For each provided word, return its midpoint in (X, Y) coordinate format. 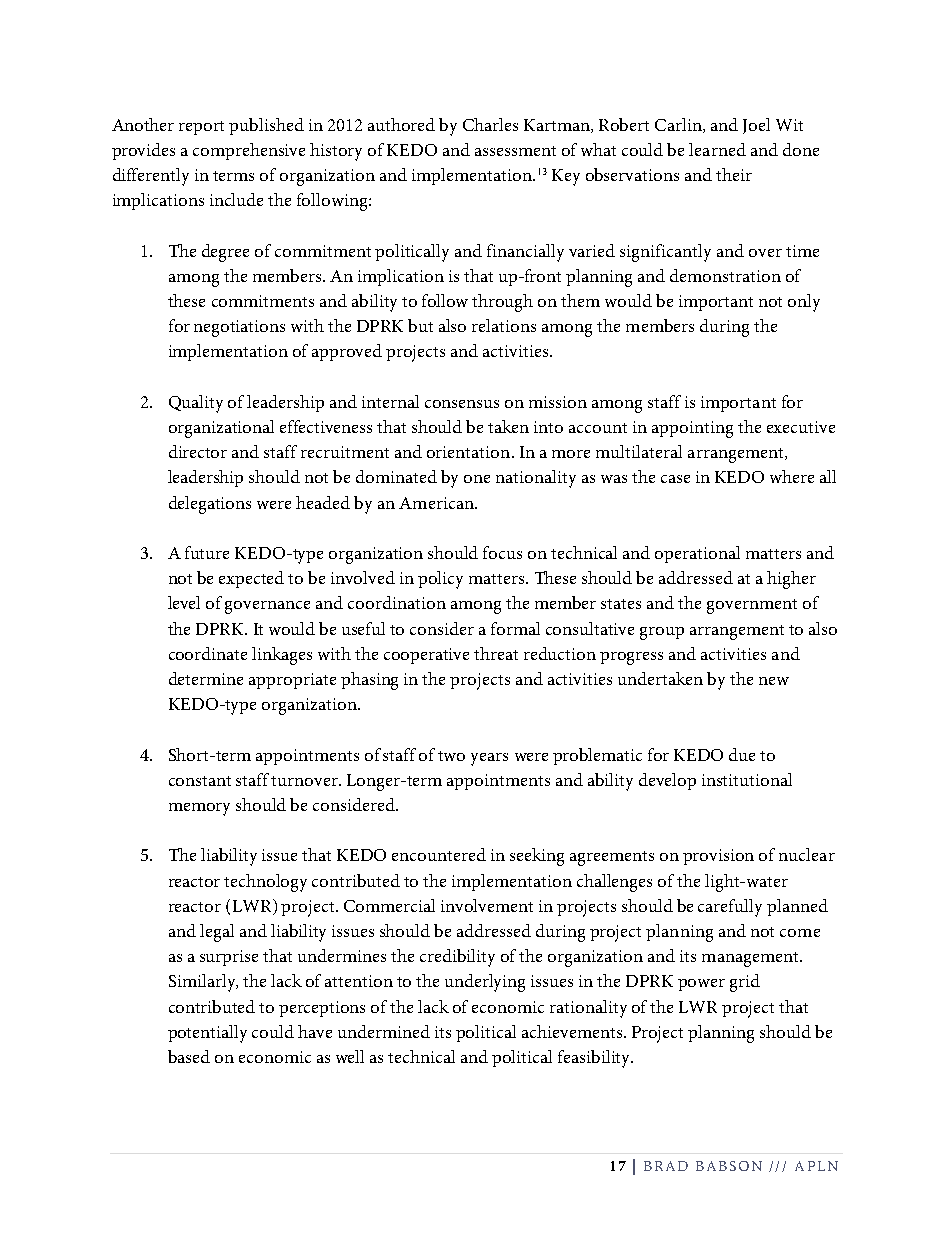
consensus (462, 404)
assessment (515, 151)
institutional (747, 779)
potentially (207, 1034)
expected (251, 579)
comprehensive (249, 151)
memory (199, 809)
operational (697, 554)
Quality (196, 404)
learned (717, 149)
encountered (439, 854)
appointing (692, 429)
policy (440, 580)
